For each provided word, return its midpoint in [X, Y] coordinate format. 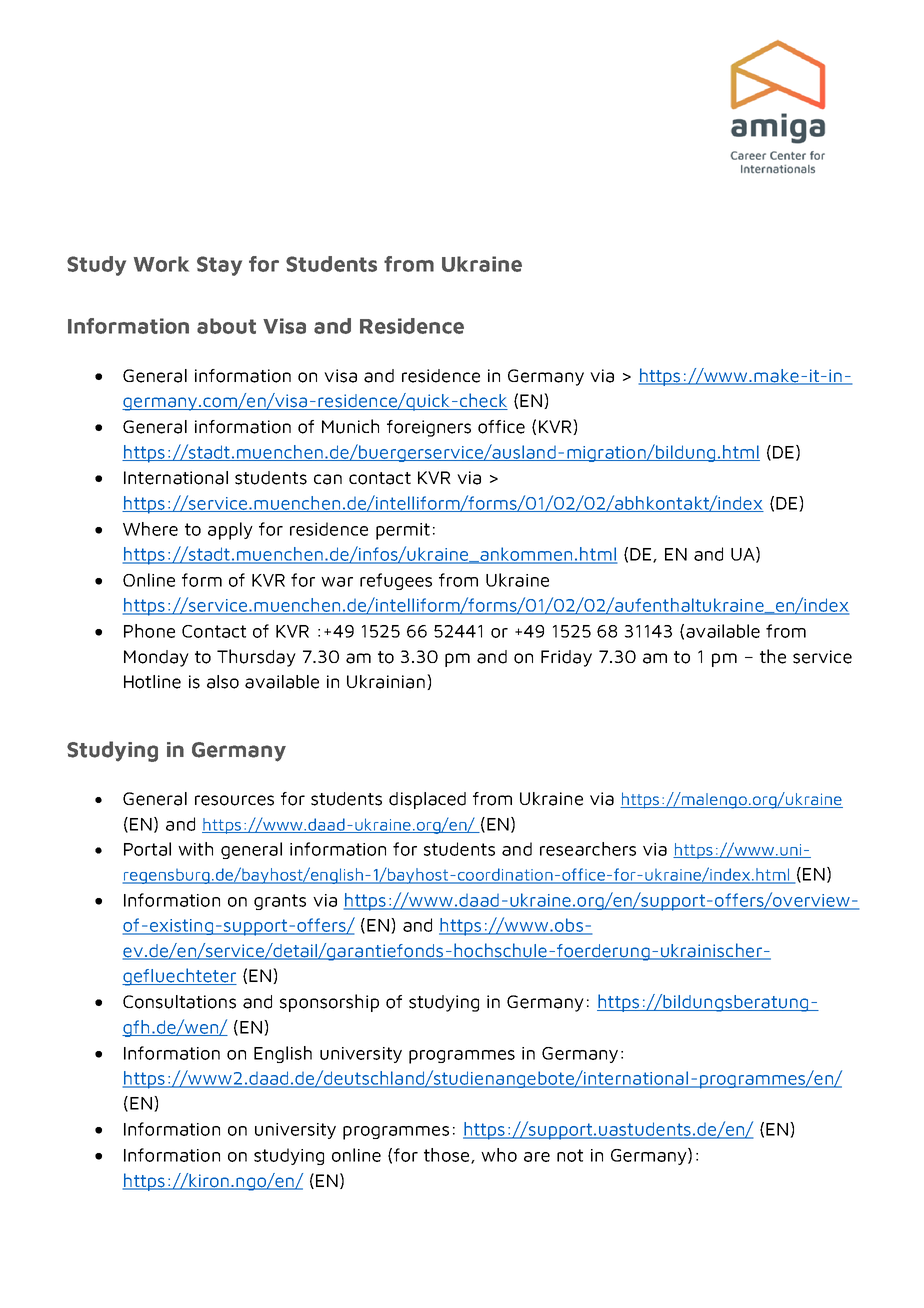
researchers [588, 849]
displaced [427, 800]
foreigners [429, 428]
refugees [396, 581]
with [195, 849]
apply [230, 531]
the [773, 656]
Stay [219, 266]
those [448, 1156]
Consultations [179, 1002]
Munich [350, 426]
